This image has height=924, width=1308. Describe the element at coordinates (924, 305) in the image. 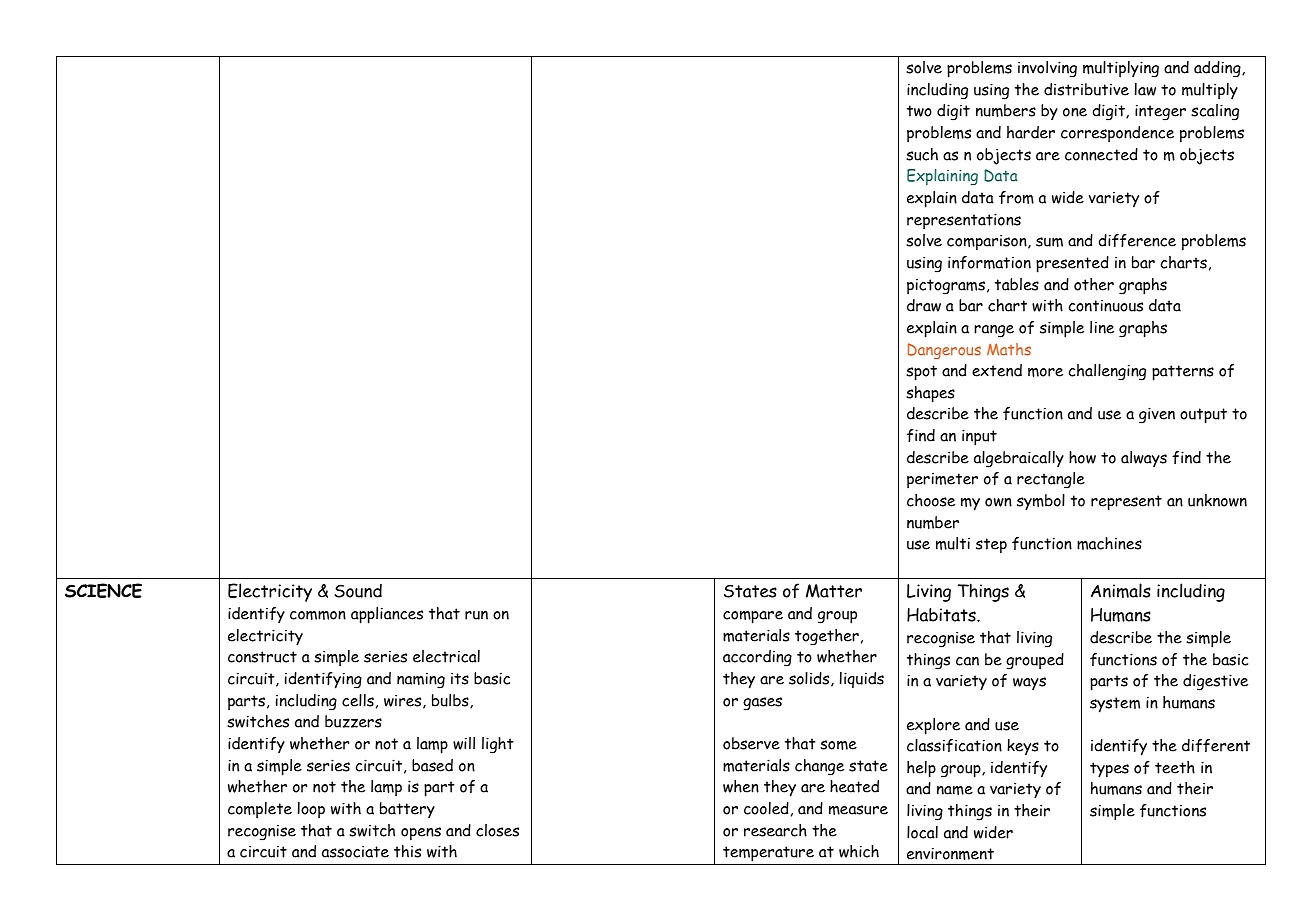

I see `draw` at that location.
